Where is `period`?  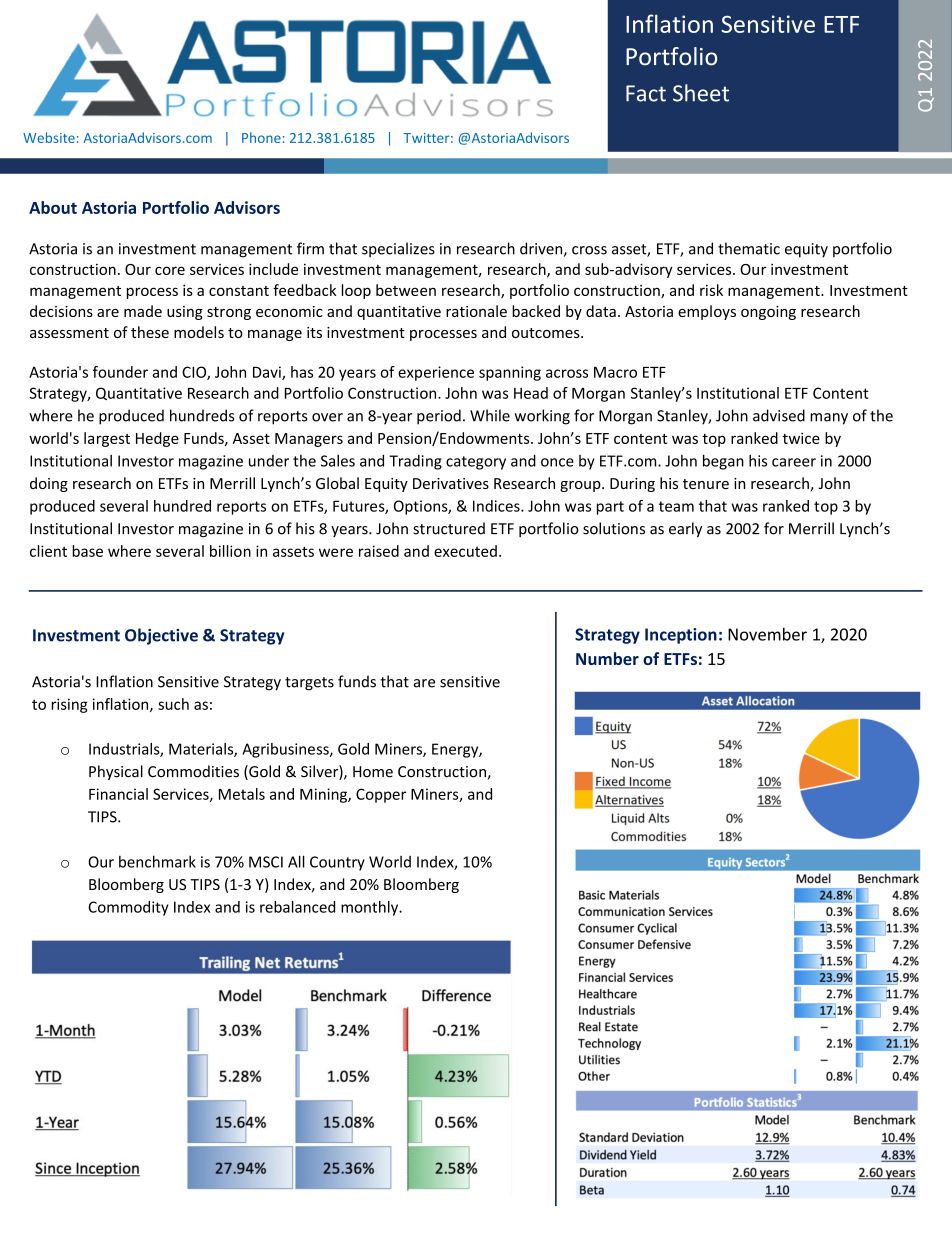
period is located at coordinates (439, 417).
